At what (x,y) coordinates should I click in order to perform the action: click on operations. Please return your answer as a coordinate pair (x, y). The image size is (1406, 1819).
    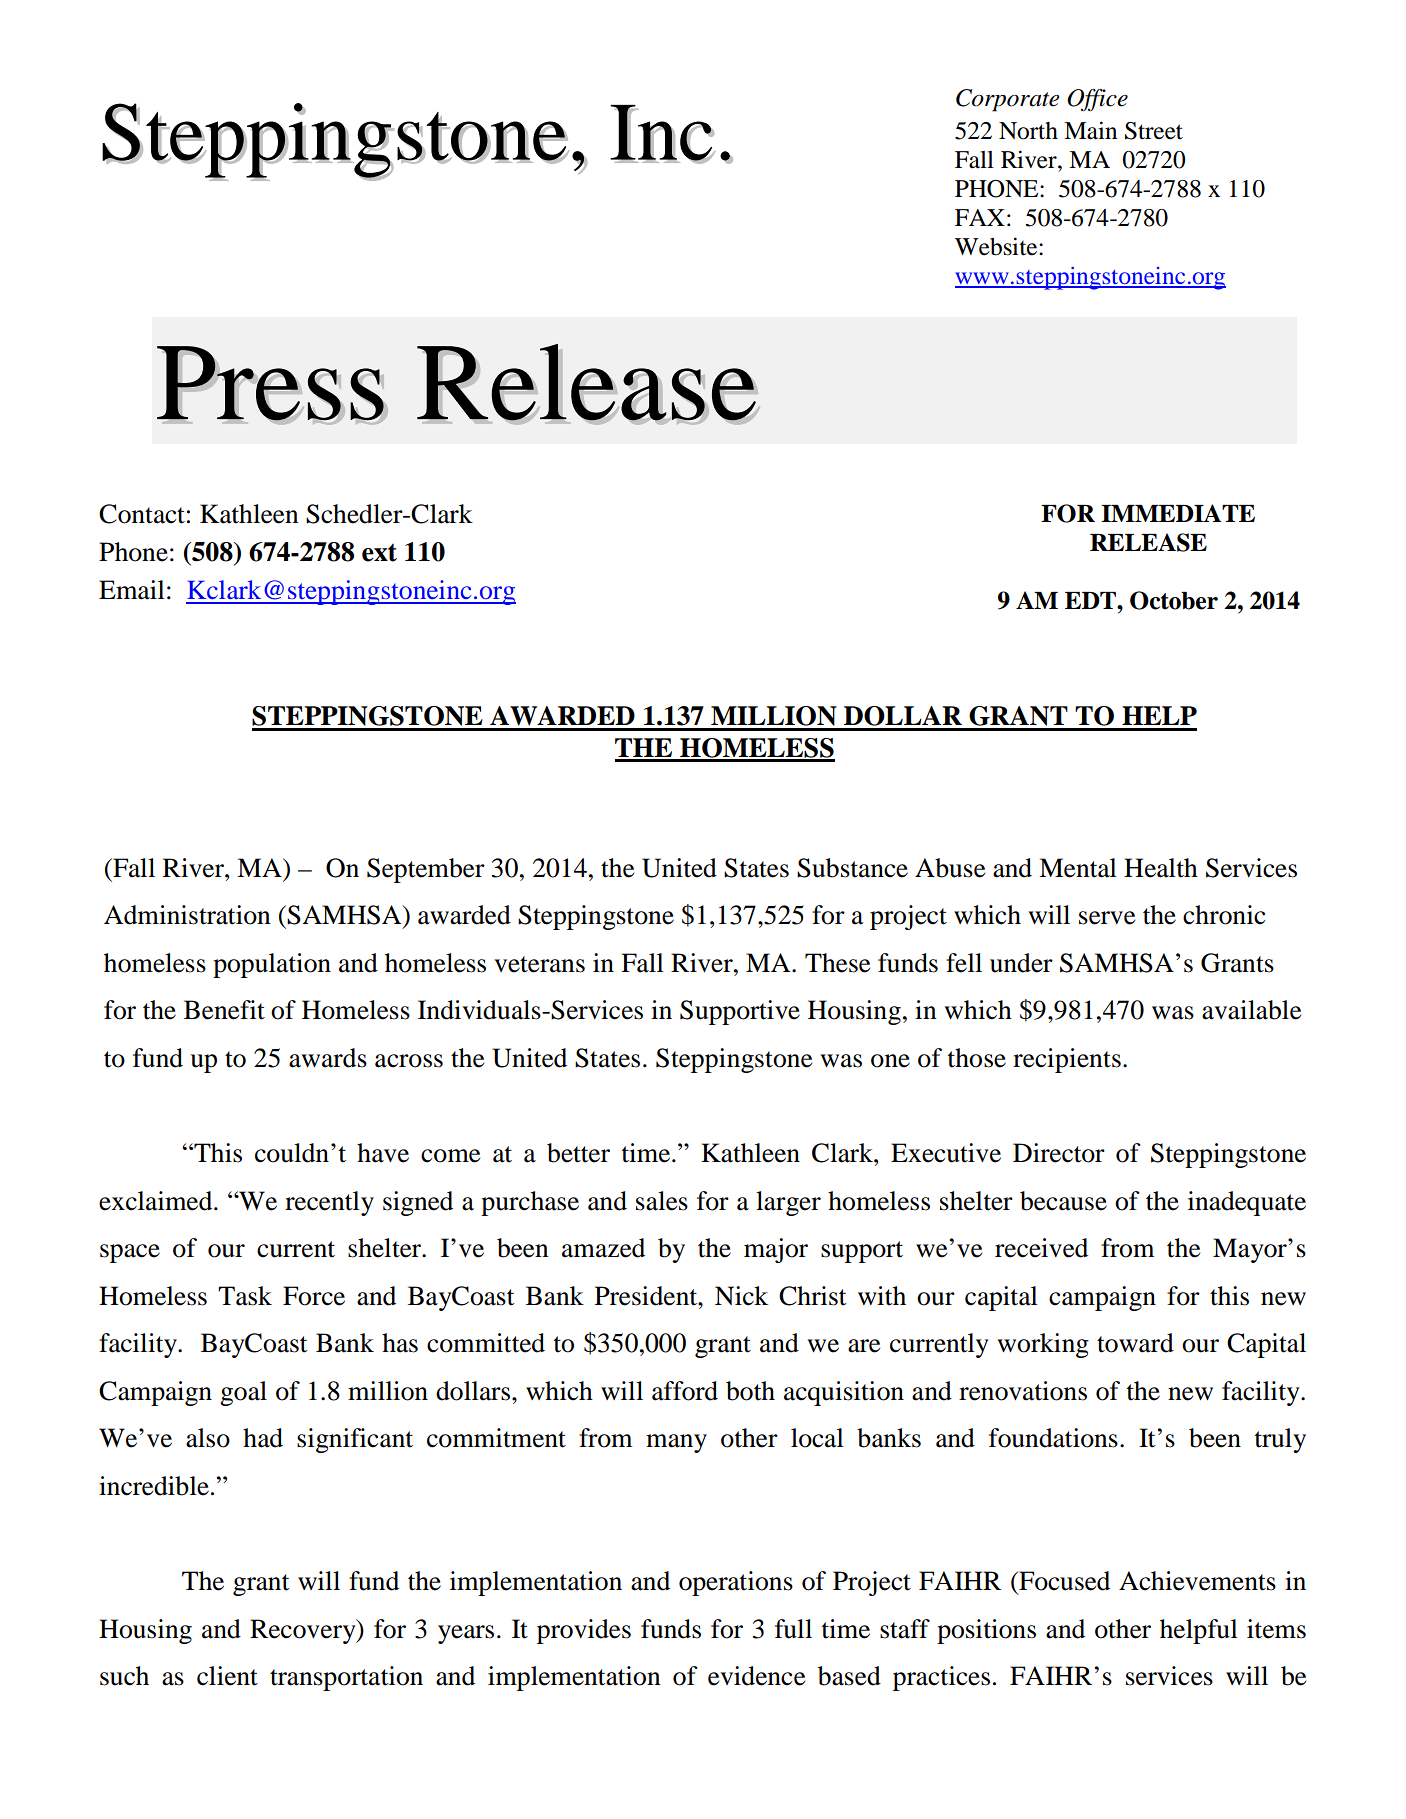
    Looking at the image, I should click on (736, 1583).
